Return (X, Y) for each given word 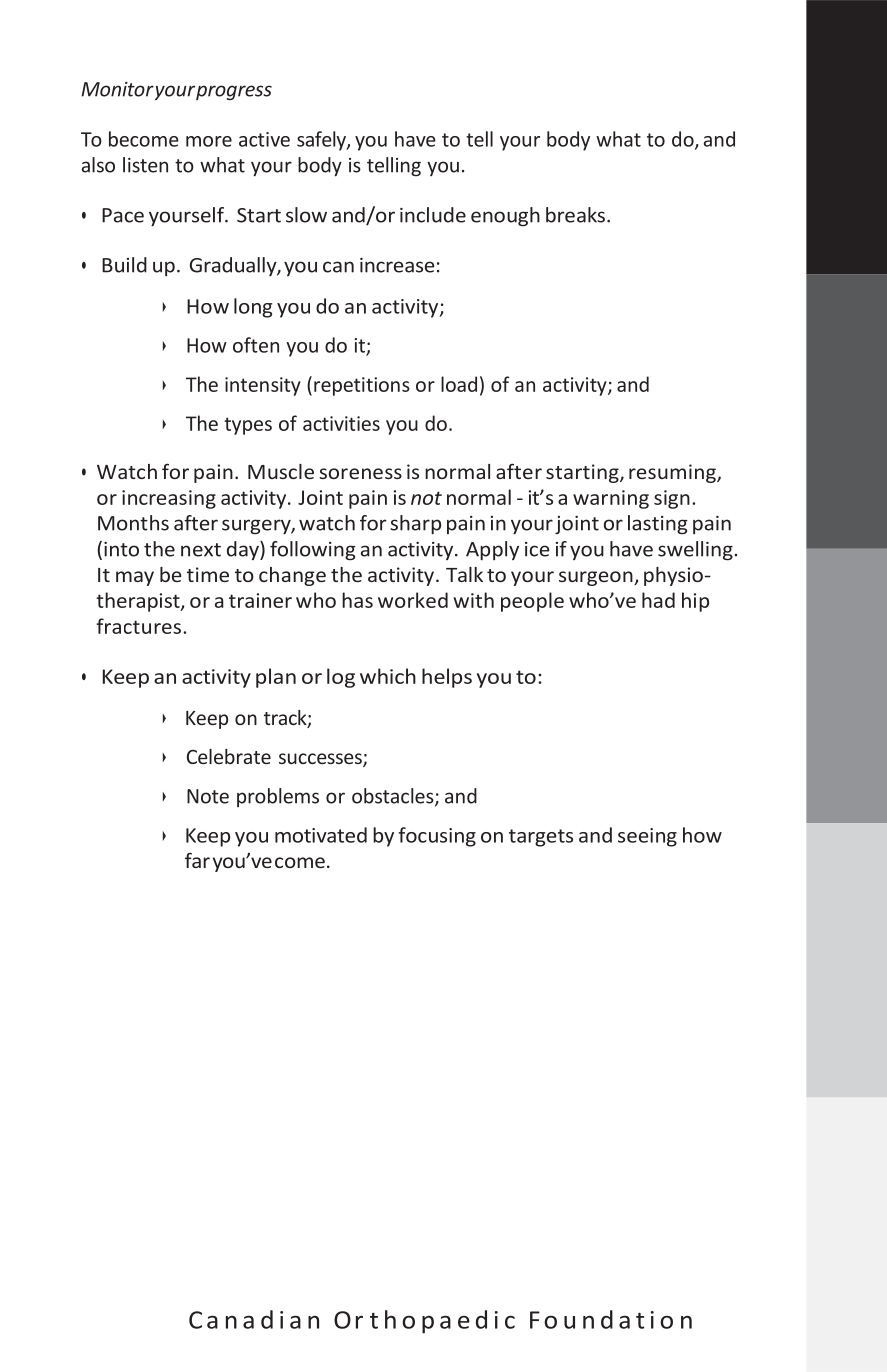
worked (413, 600)
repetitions (362, 386)
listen (145, 165)
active (264, 139)
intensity (263, 386)
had (658, 600)
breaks (577, 215)
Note (208, 796)
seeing (647, 837)
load (459, 384)
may (135, 578)
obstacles (394, 797)
